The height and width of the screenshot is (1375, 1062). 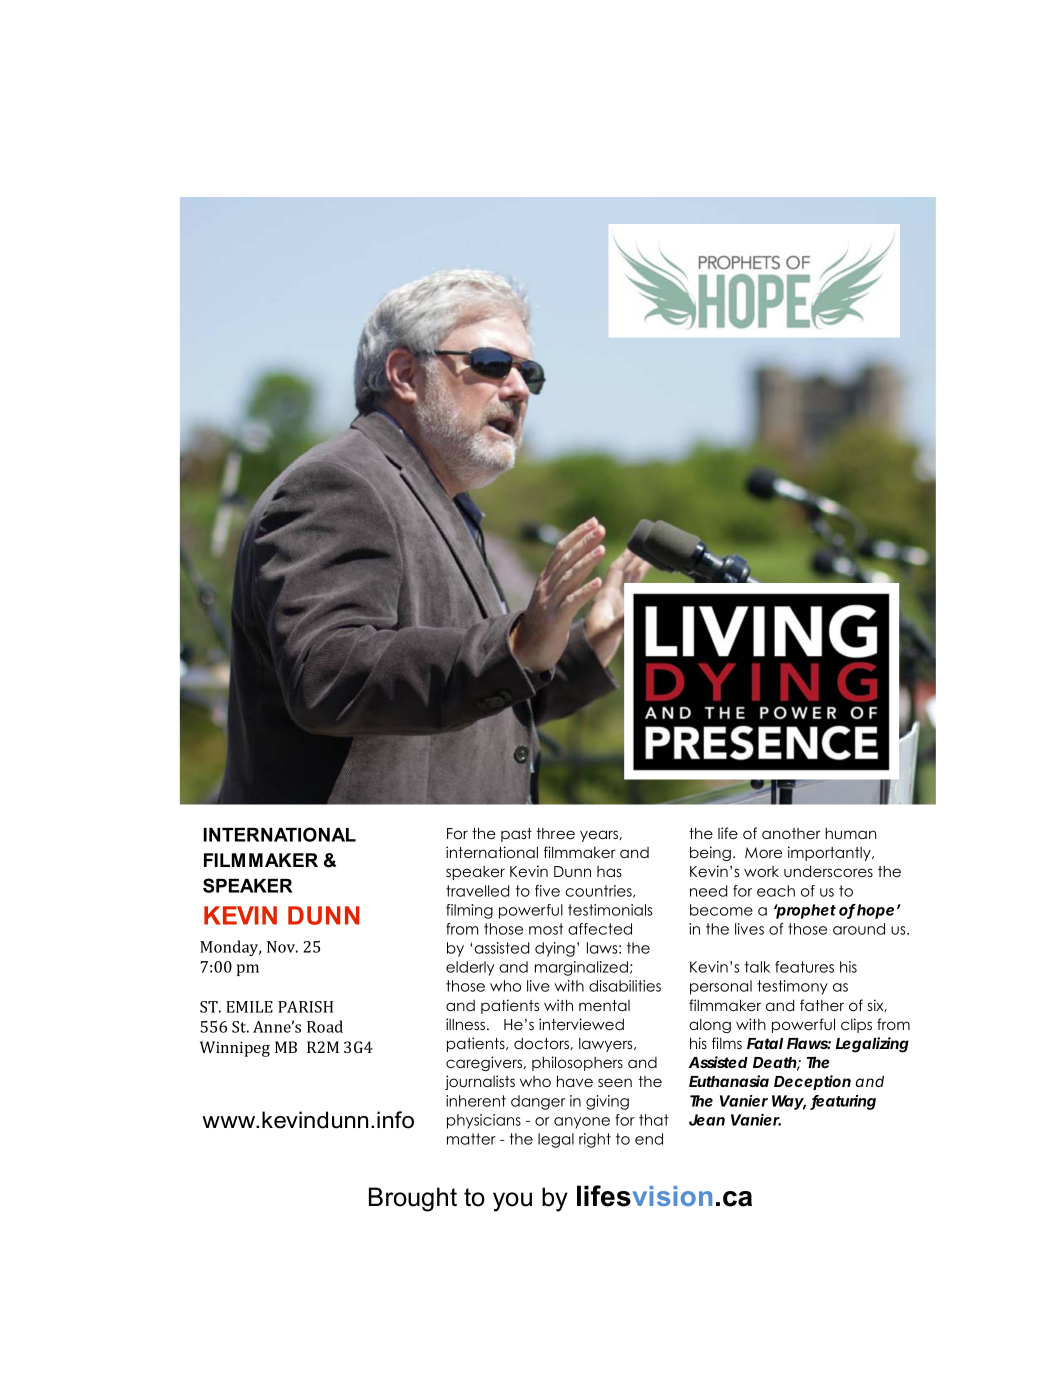 I want to click on Road, so click(x=325, y=1026).
